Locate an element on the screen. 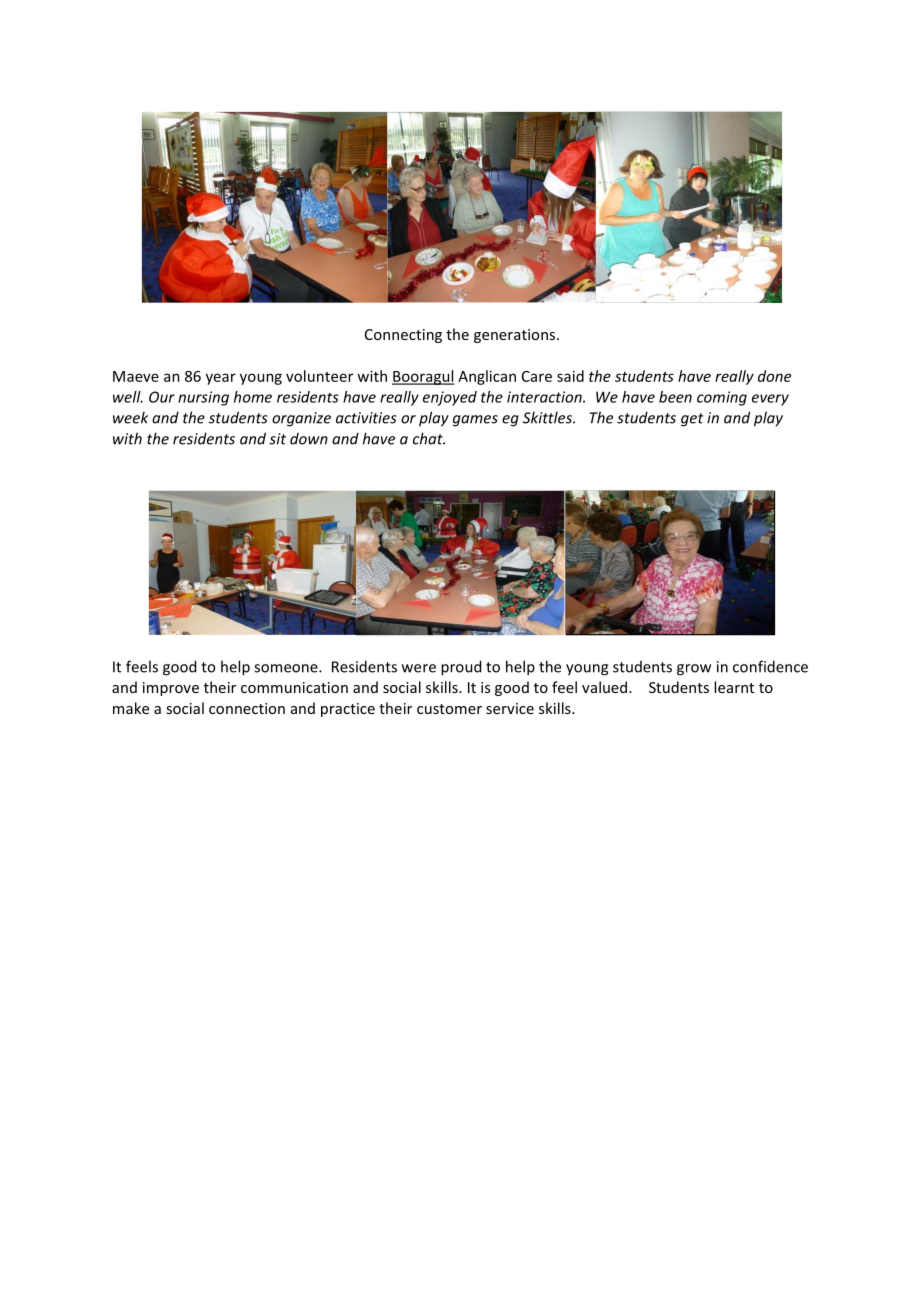  Connecting is located at coordinates (403, 336).
